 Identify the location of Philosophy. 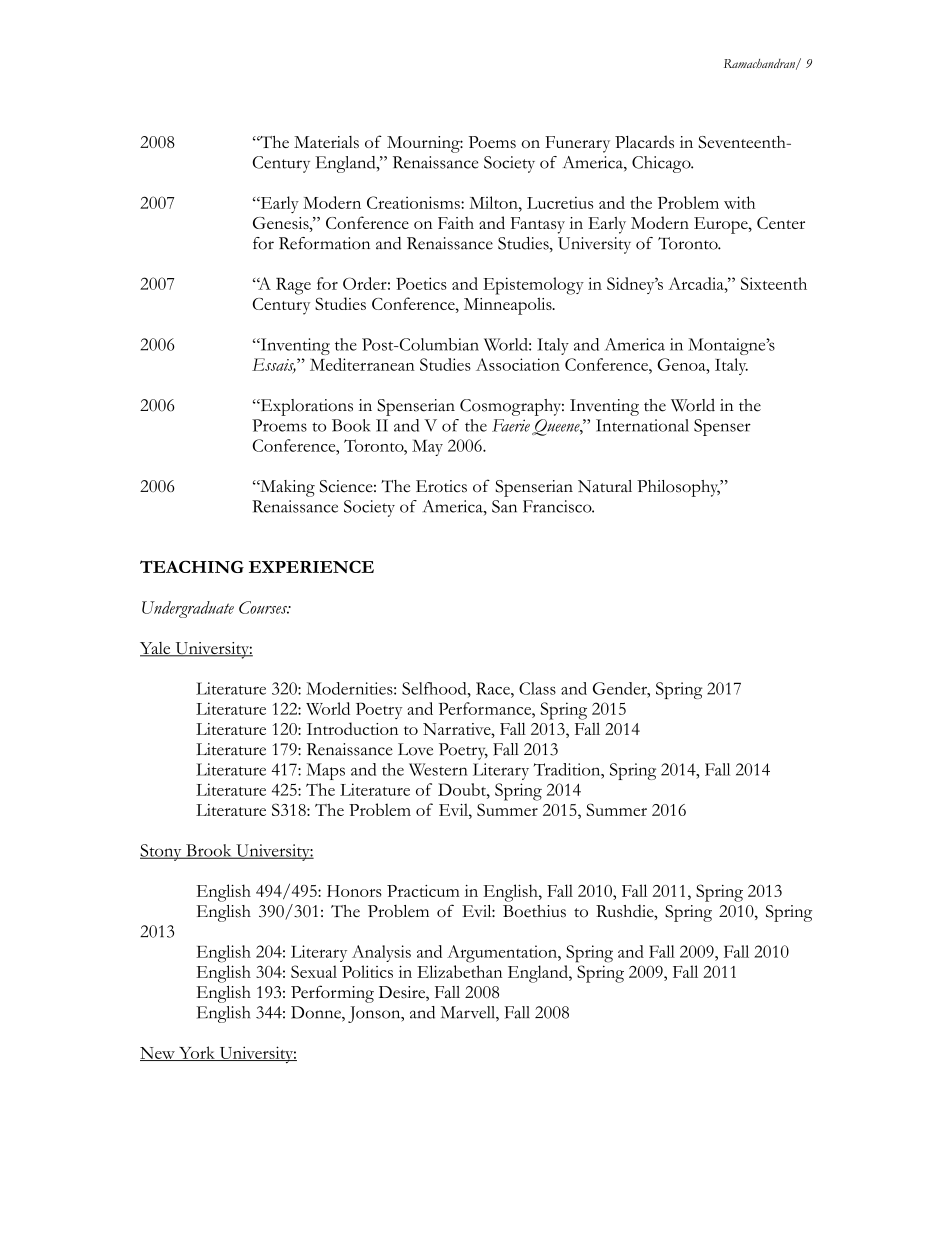
(679, 488).
